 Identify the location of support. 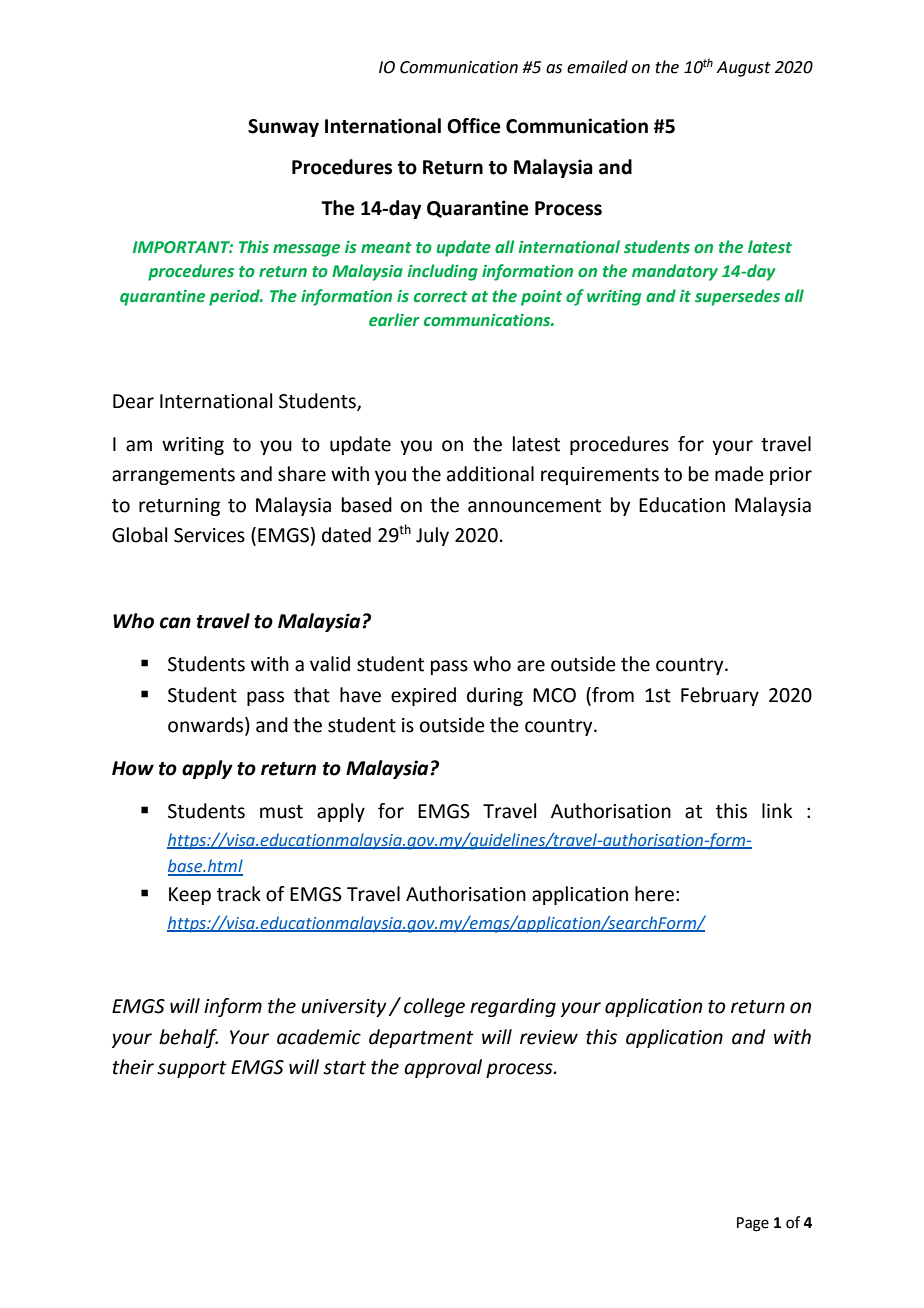
(192, 1069).
